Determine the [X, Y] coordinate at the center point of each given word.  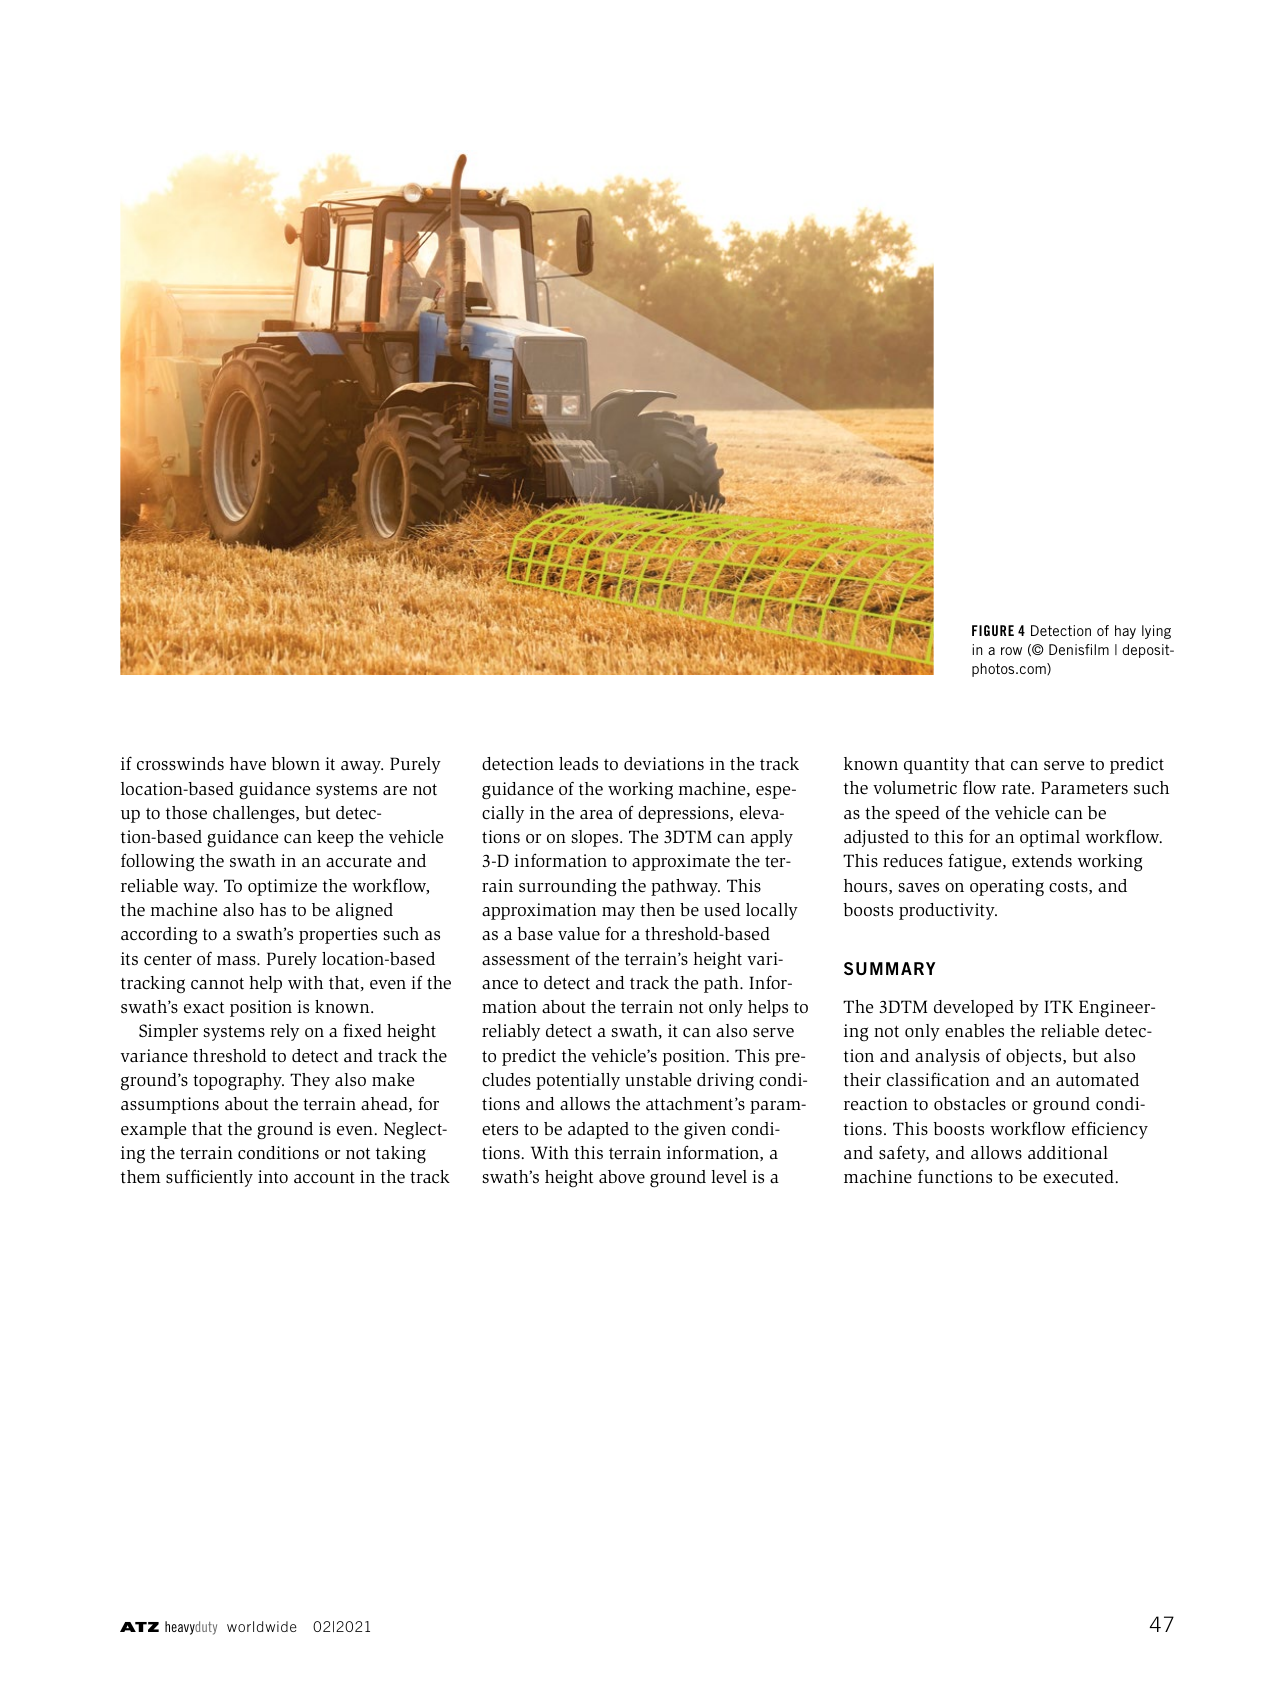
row [1011, 651]
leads [578, 764]
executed [1078, 1177]
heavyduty [191, 1628]
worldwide [262, 1626]
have [248, 764]
